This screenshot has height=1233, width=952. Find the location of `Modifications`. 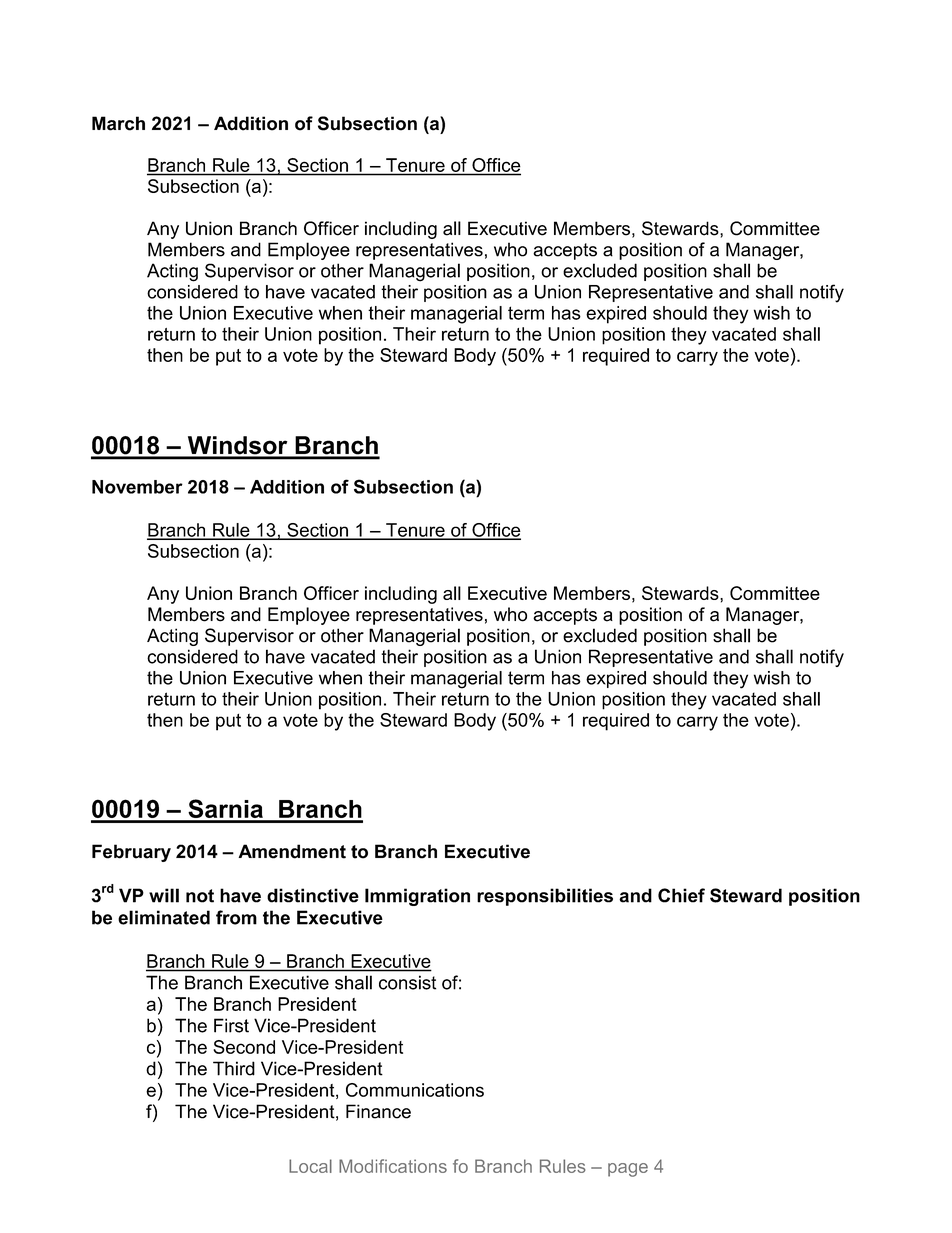

Modifications is located at coordinates (393, 1166).
